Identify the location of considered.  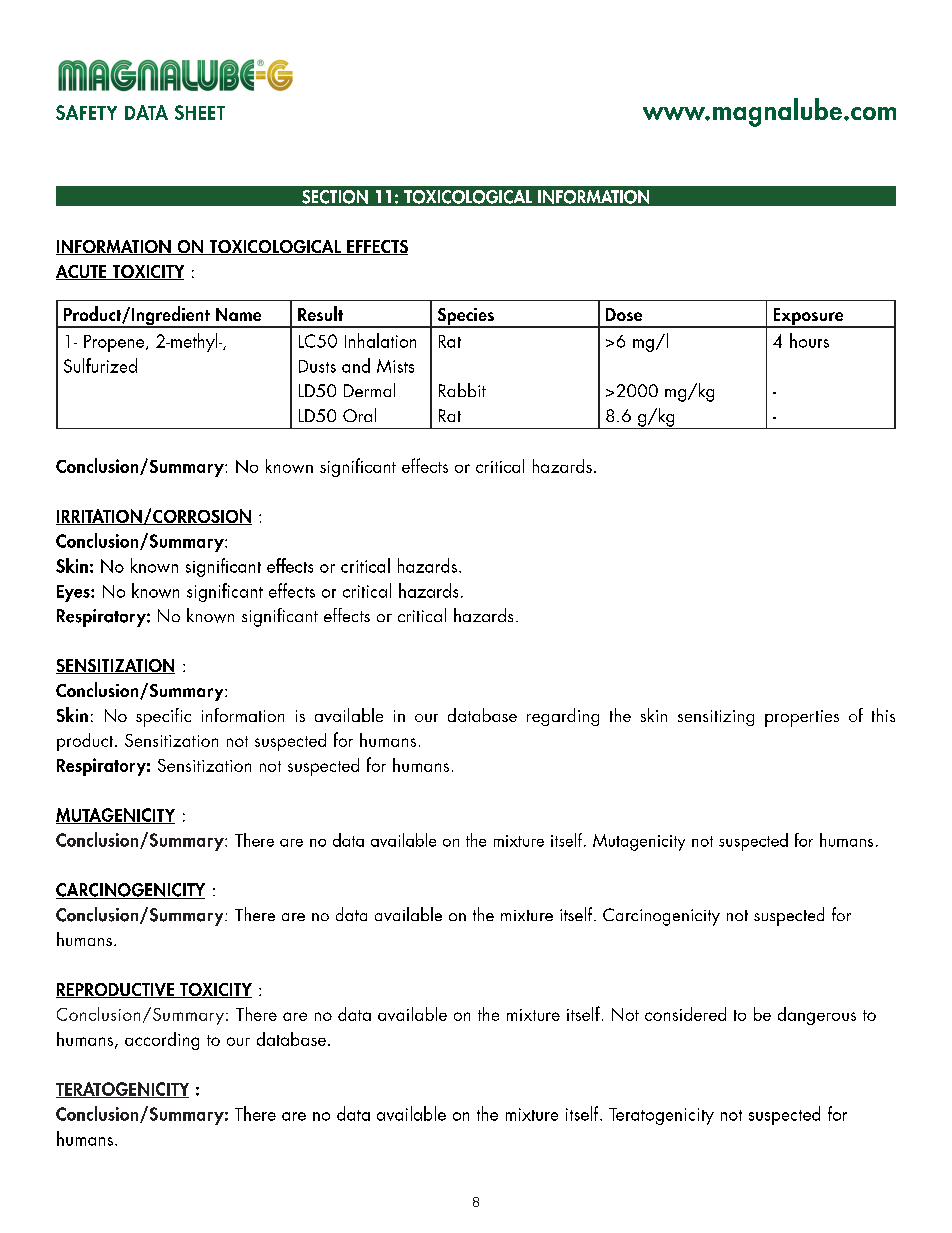
(685, 1014).
